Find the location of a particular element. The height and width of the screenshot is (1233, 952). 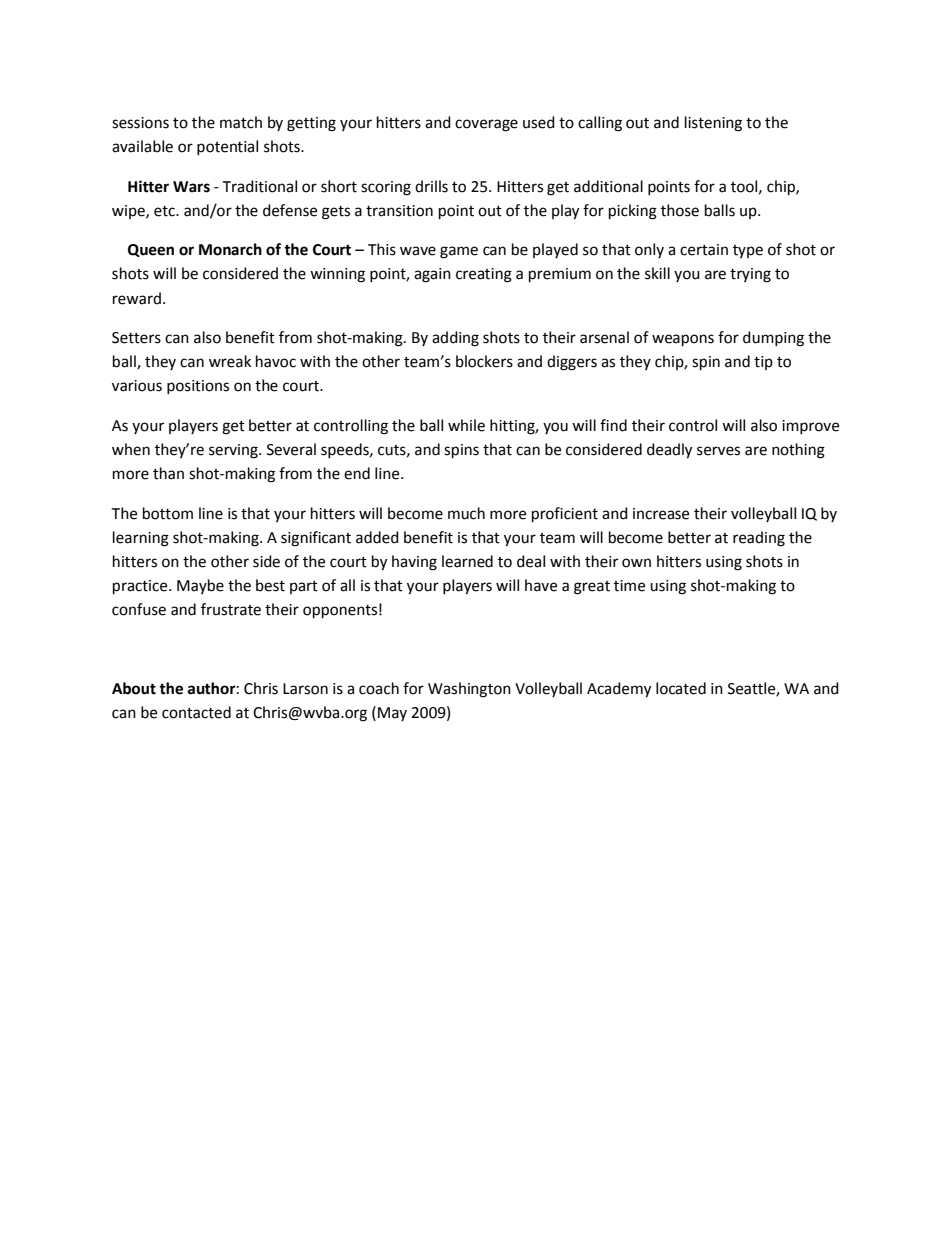

reading is located at coordinates (759, 539).
